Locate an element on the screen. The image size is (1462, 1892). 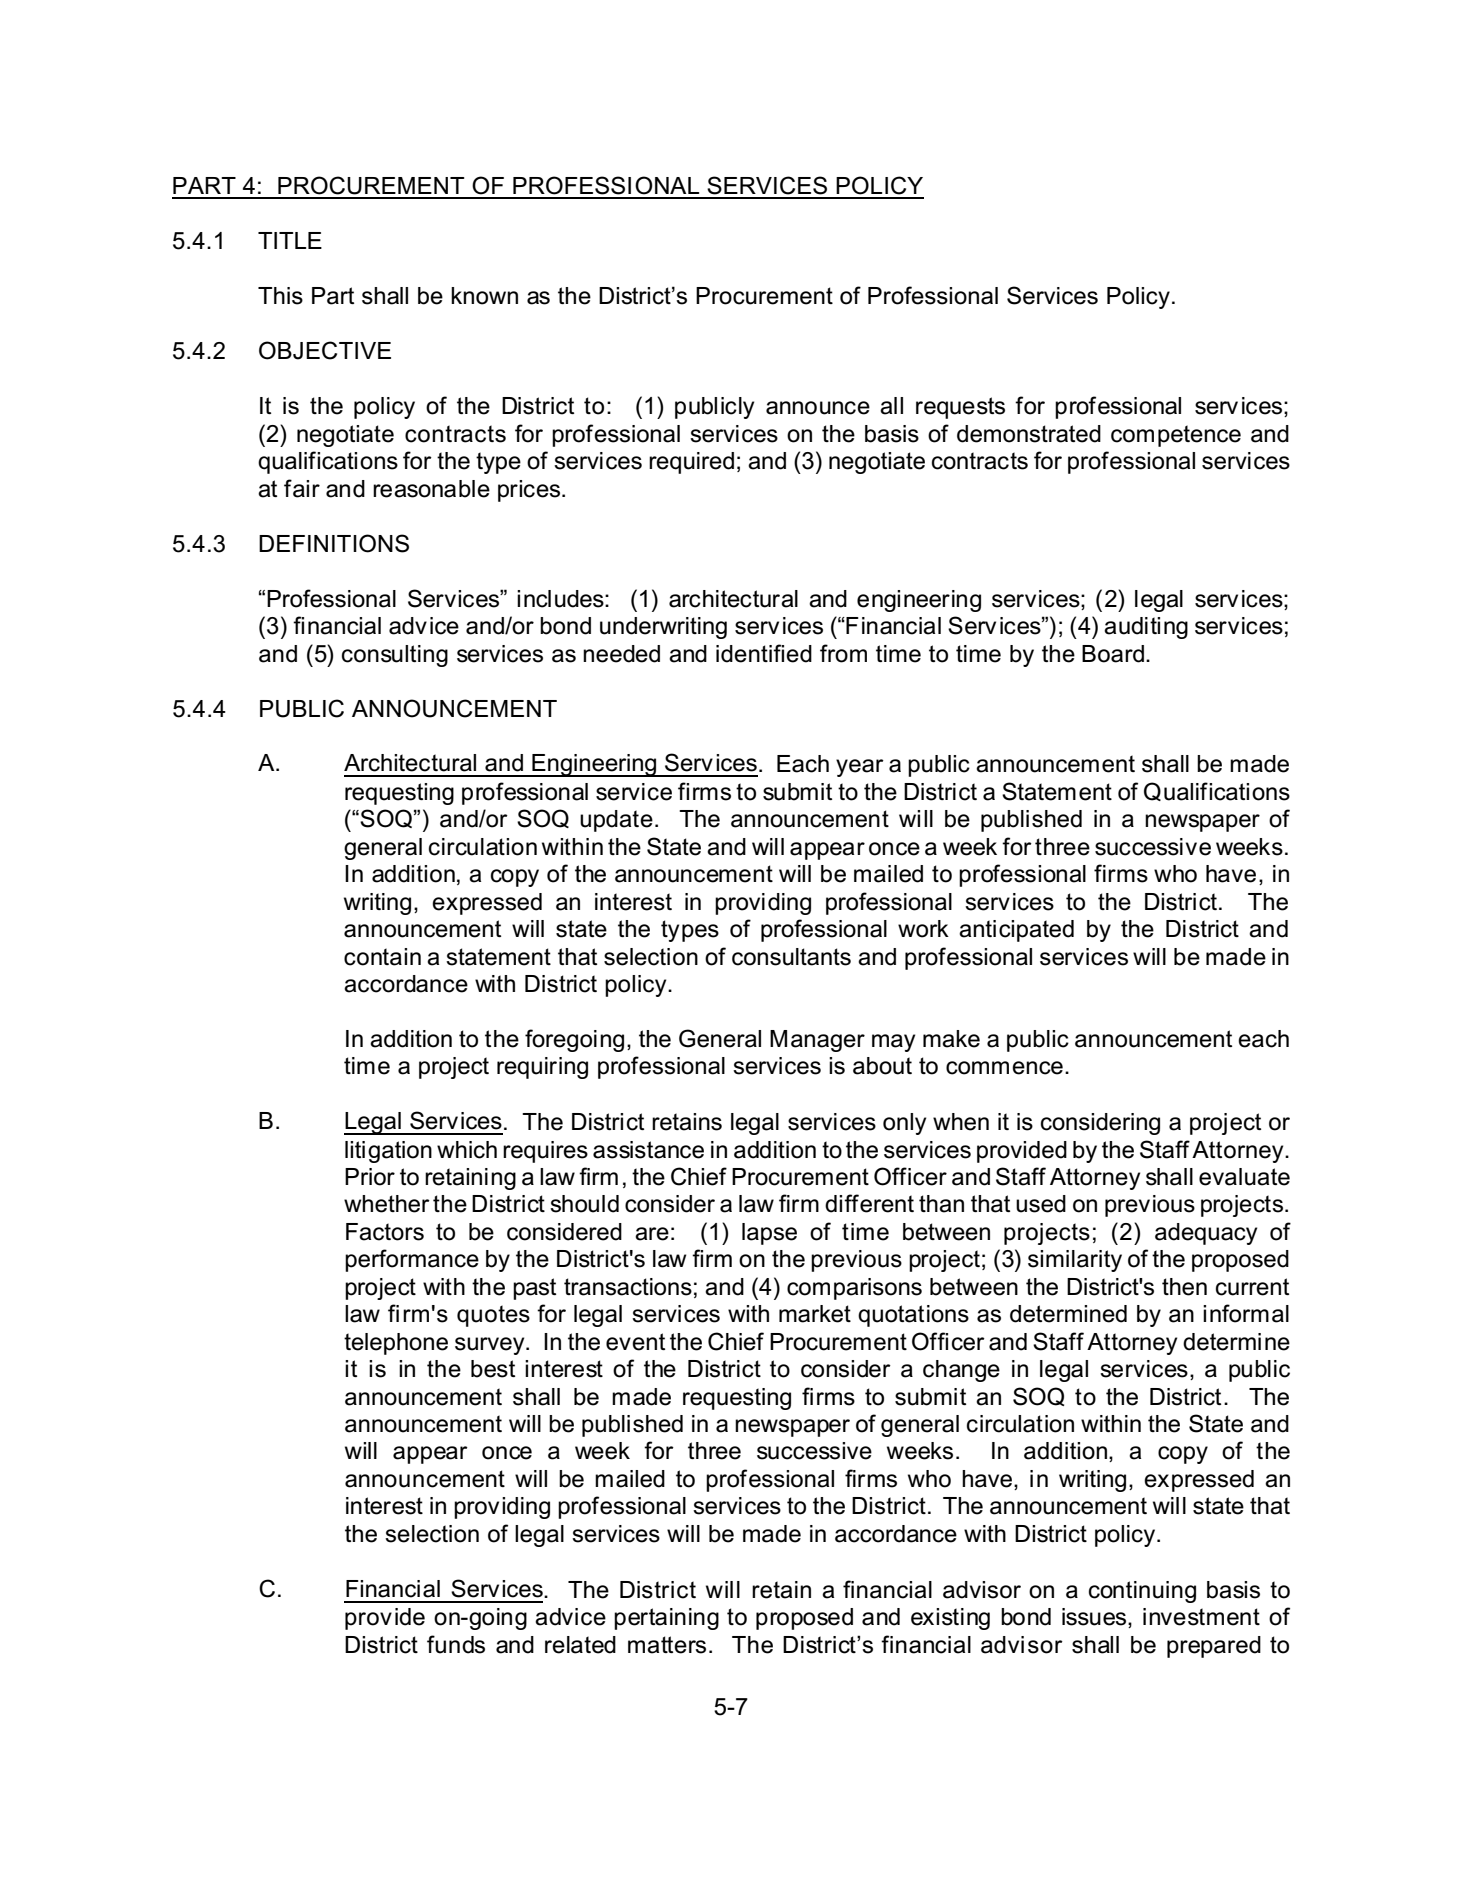
Board is located at coordinates (1114, 654).
